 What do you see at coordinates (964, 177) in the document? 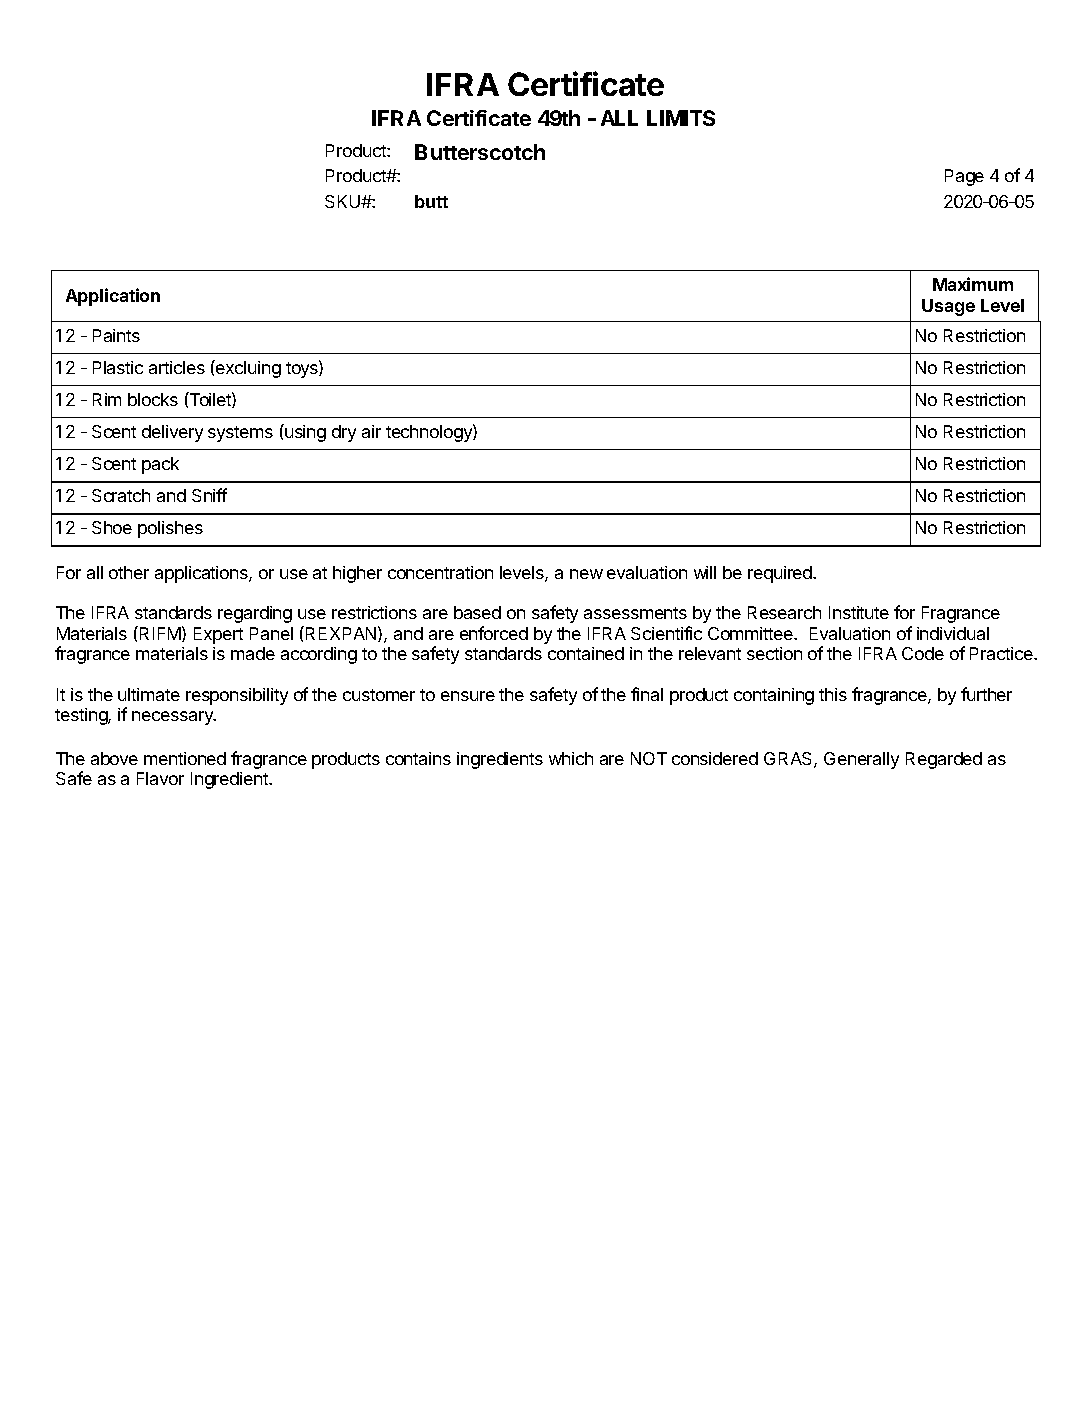
I see `Page` at bounding box center [964, 177].
